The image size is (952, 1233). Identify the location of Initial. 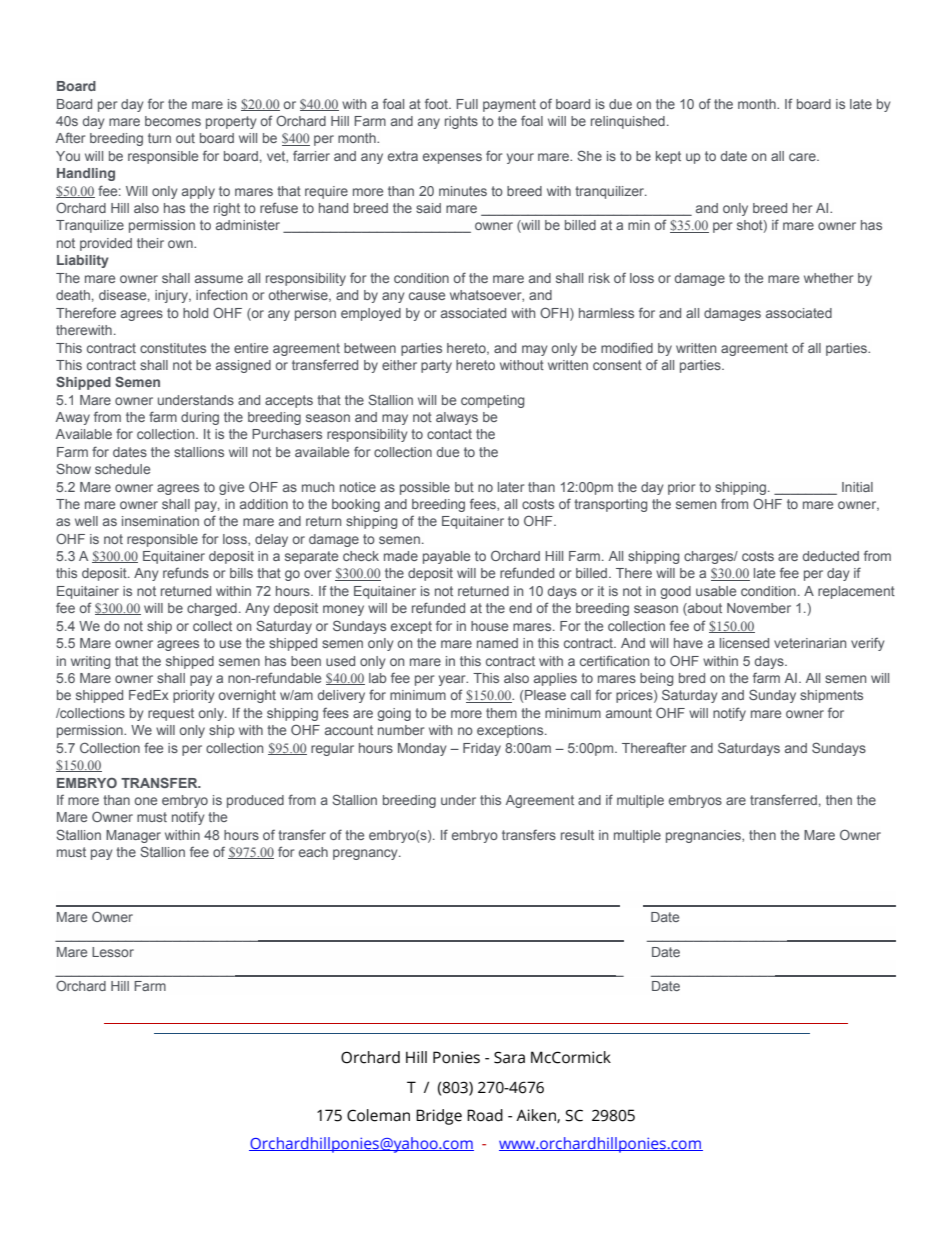
(857, 487).
